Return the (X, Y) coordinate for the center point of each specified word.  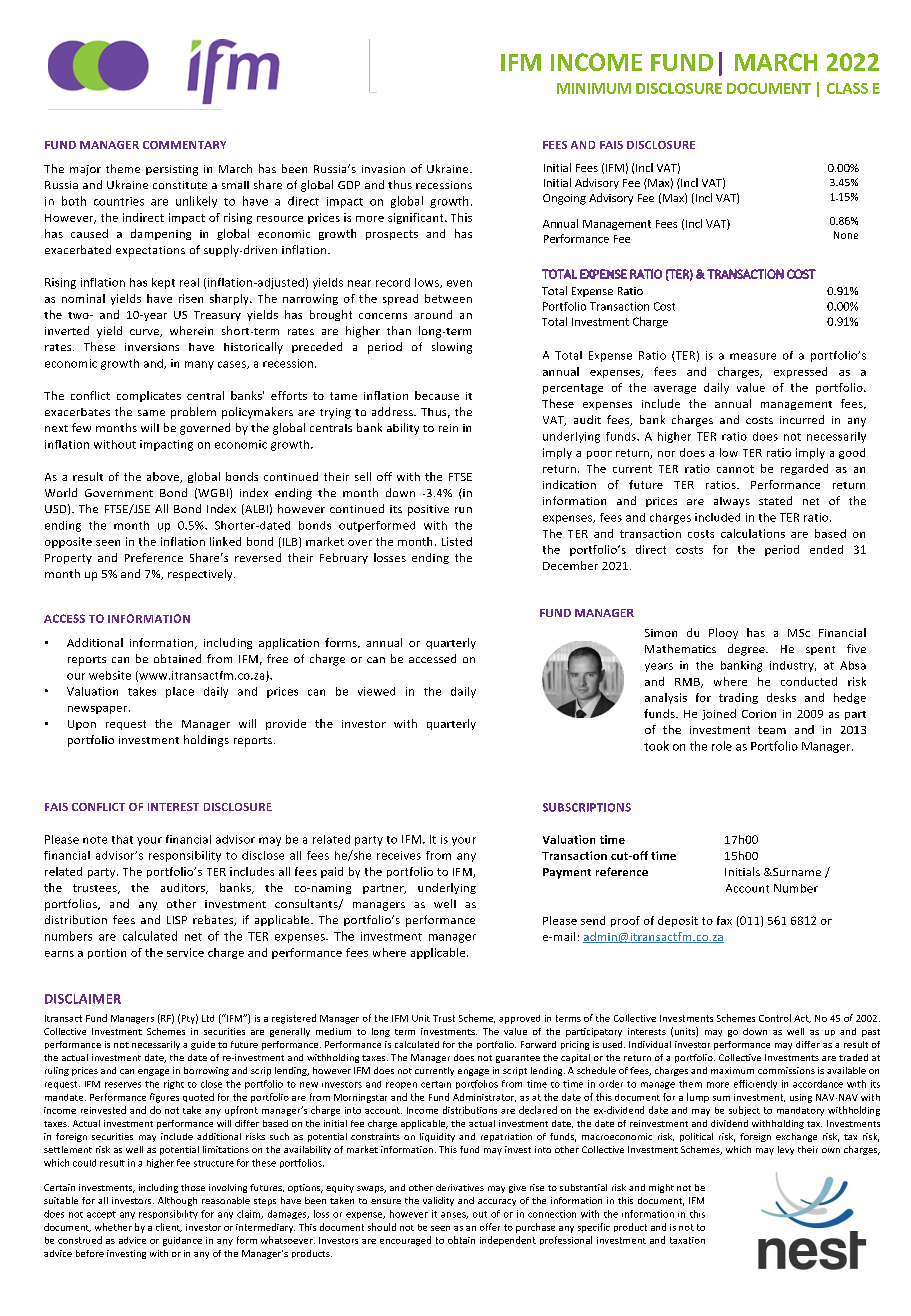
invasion (383, 169)
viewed (376, 691)
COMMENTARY (184, 145)
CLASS (847, 88)
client (169, 1227)
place (180, 692)
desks (781, 697)
